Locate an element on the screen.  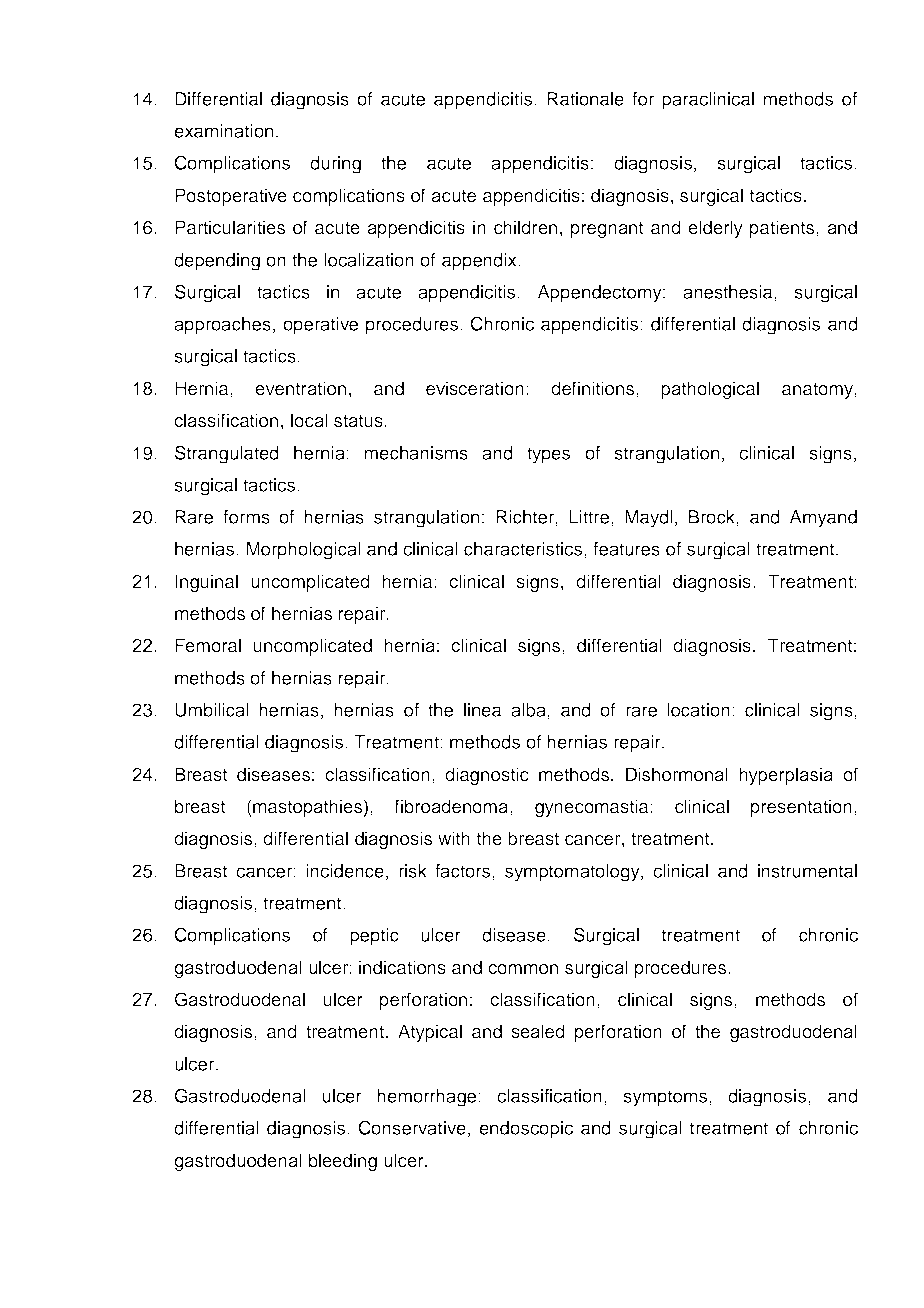
bleeding is located at coordinates (343, 1162).
